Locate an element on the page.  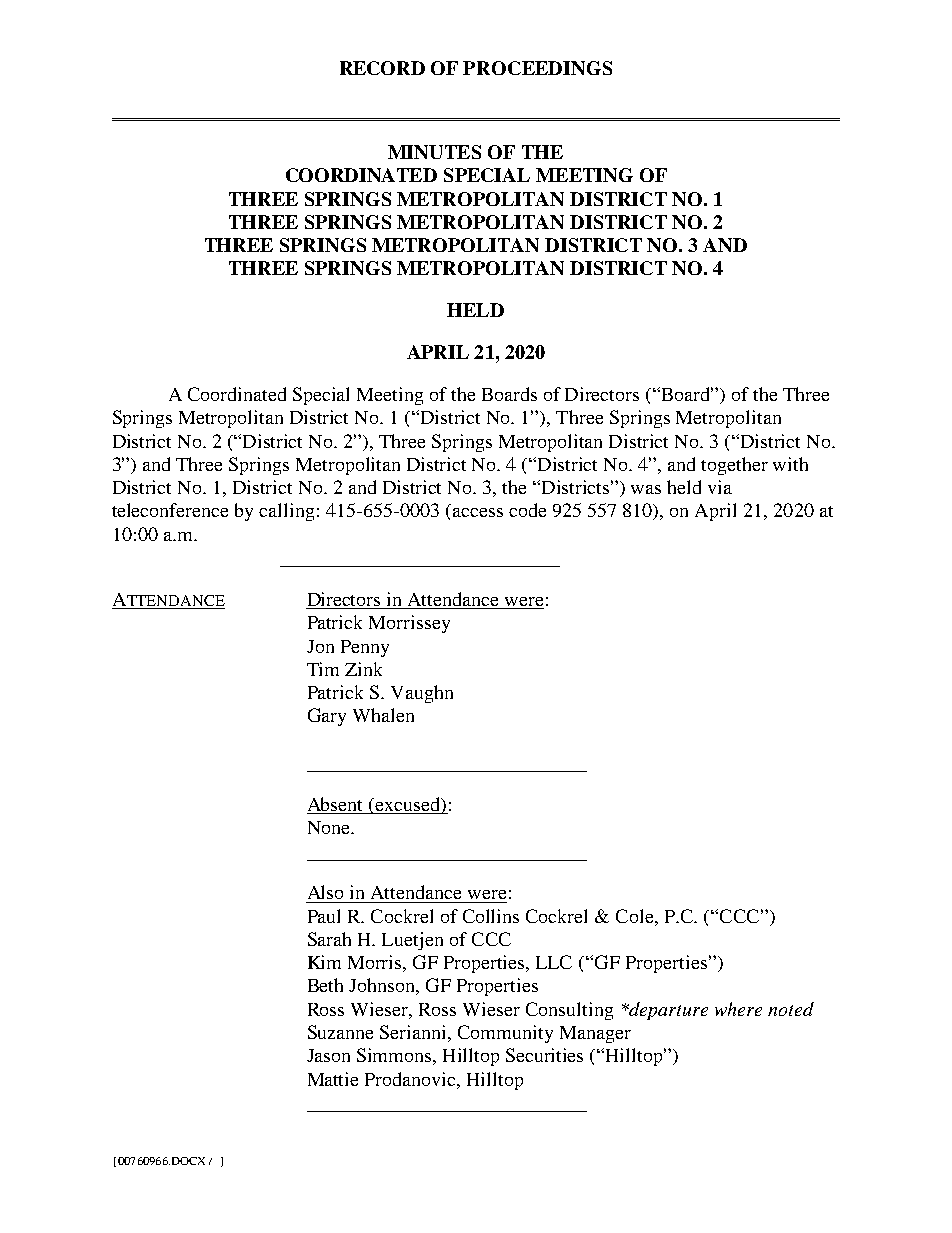
MINUTES is located at coordinates (434, 152).
